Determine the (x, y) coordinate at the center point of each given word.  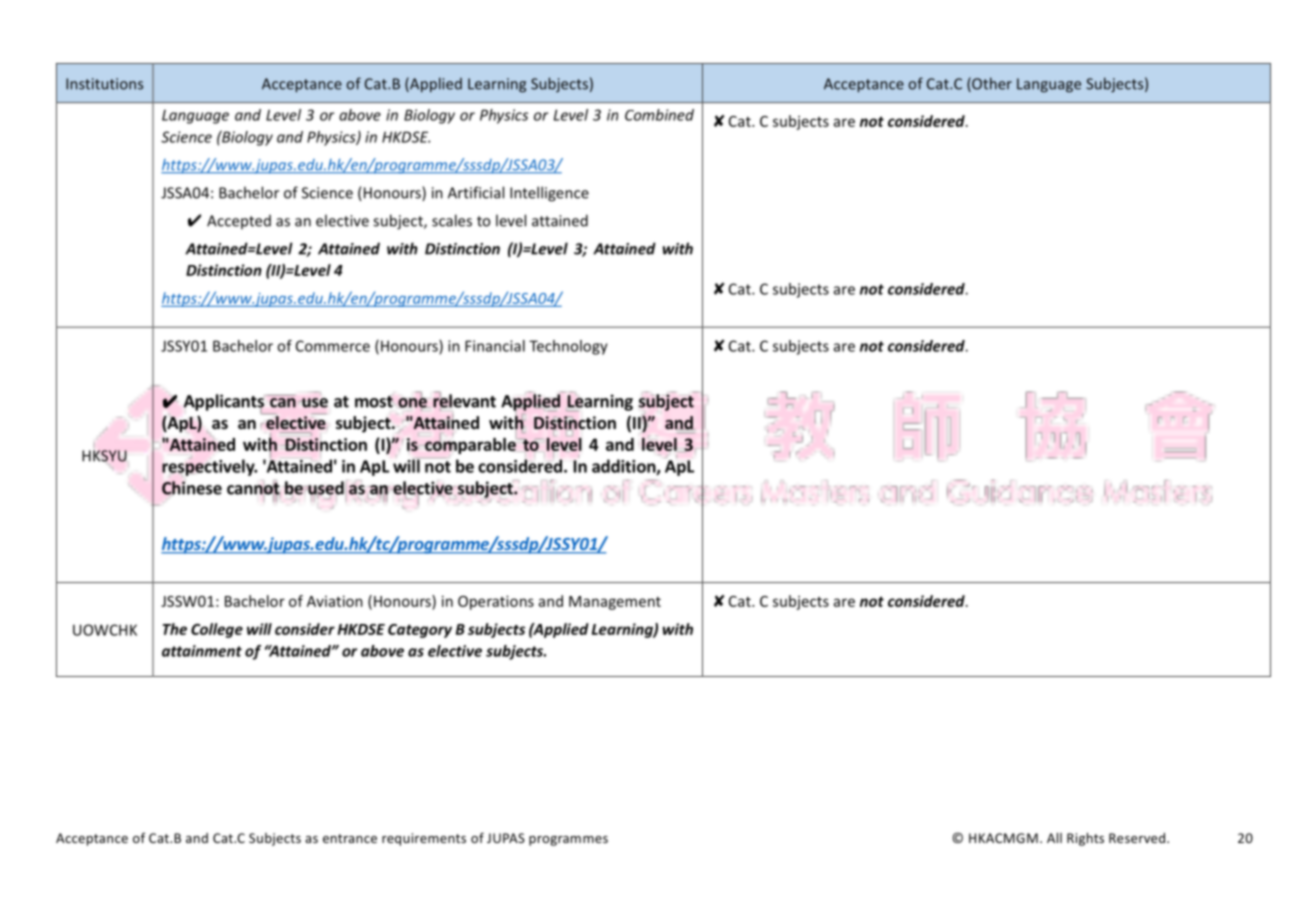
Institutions (104, 84)
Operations (496, 602)
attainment (202, 651)
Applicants (224, 403)
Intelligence (549, 194)
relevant (464, 401)
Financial (495, 346)
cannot (254, 489)
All (1054, 838)
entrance (350, 838)
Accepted (239, 222)
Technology (568, 347)
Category (420, 631)
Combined (659, 115)
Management (615, 603)
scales (452, 220)
